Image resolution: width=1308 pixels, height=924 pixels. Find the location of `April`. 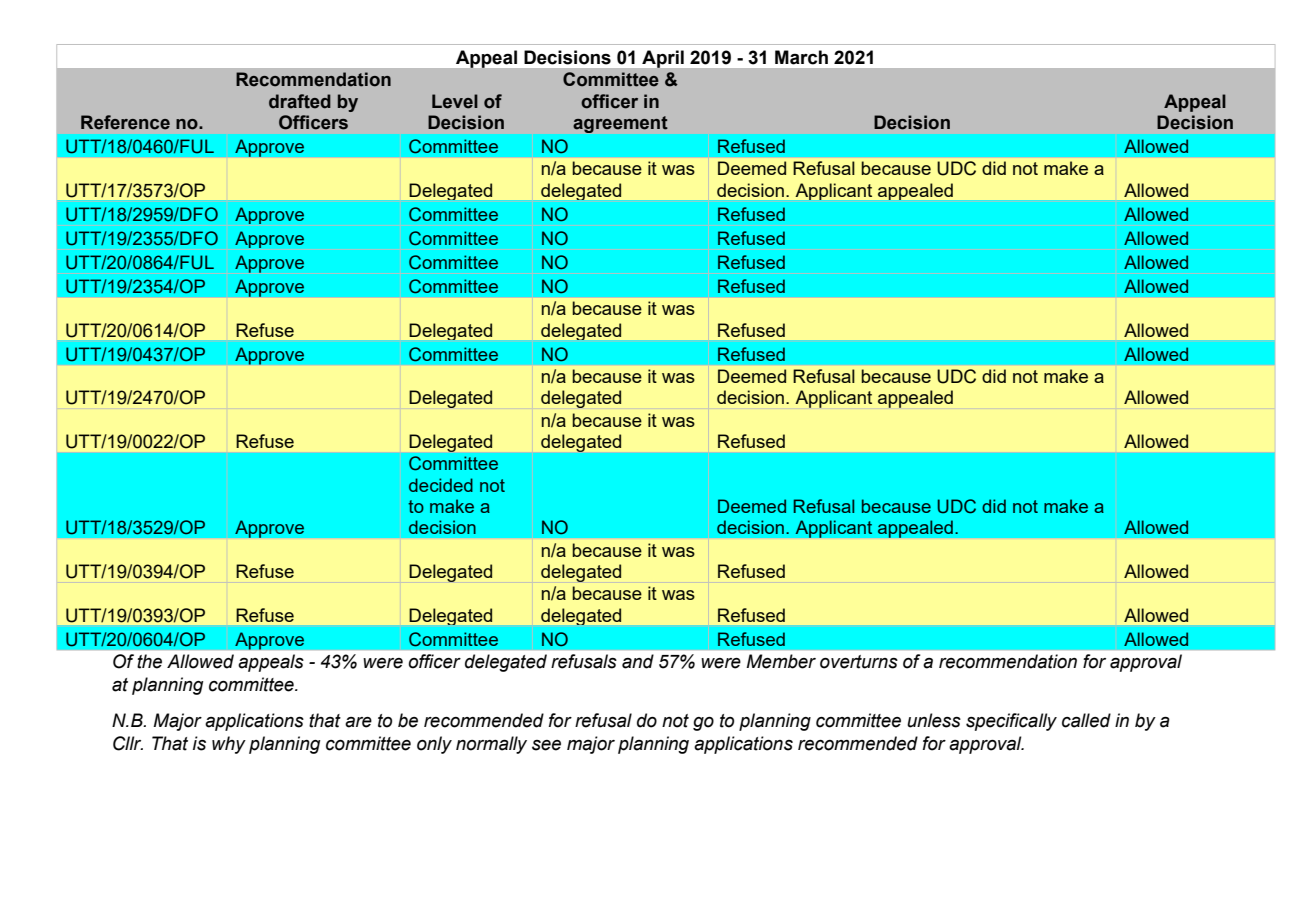

April is located at coordinates (663, 59).
